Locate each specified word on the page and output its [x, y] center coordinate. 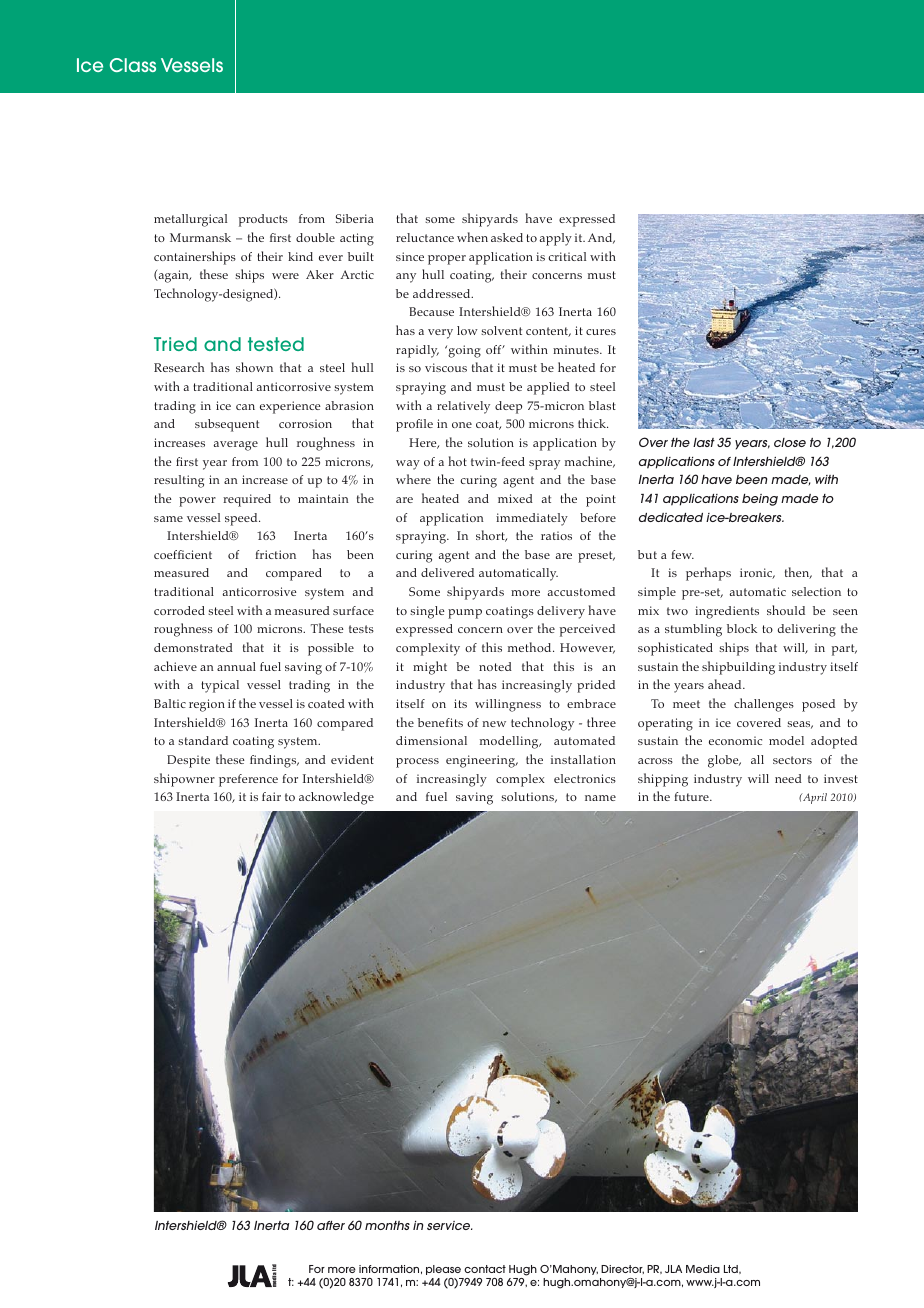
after [331, 1225]
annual [236, 666]
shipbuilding [738, 668]
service [450, 1225]
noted [495, 666]
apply [556, 239]
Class [133, 65]
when [472, 237]
